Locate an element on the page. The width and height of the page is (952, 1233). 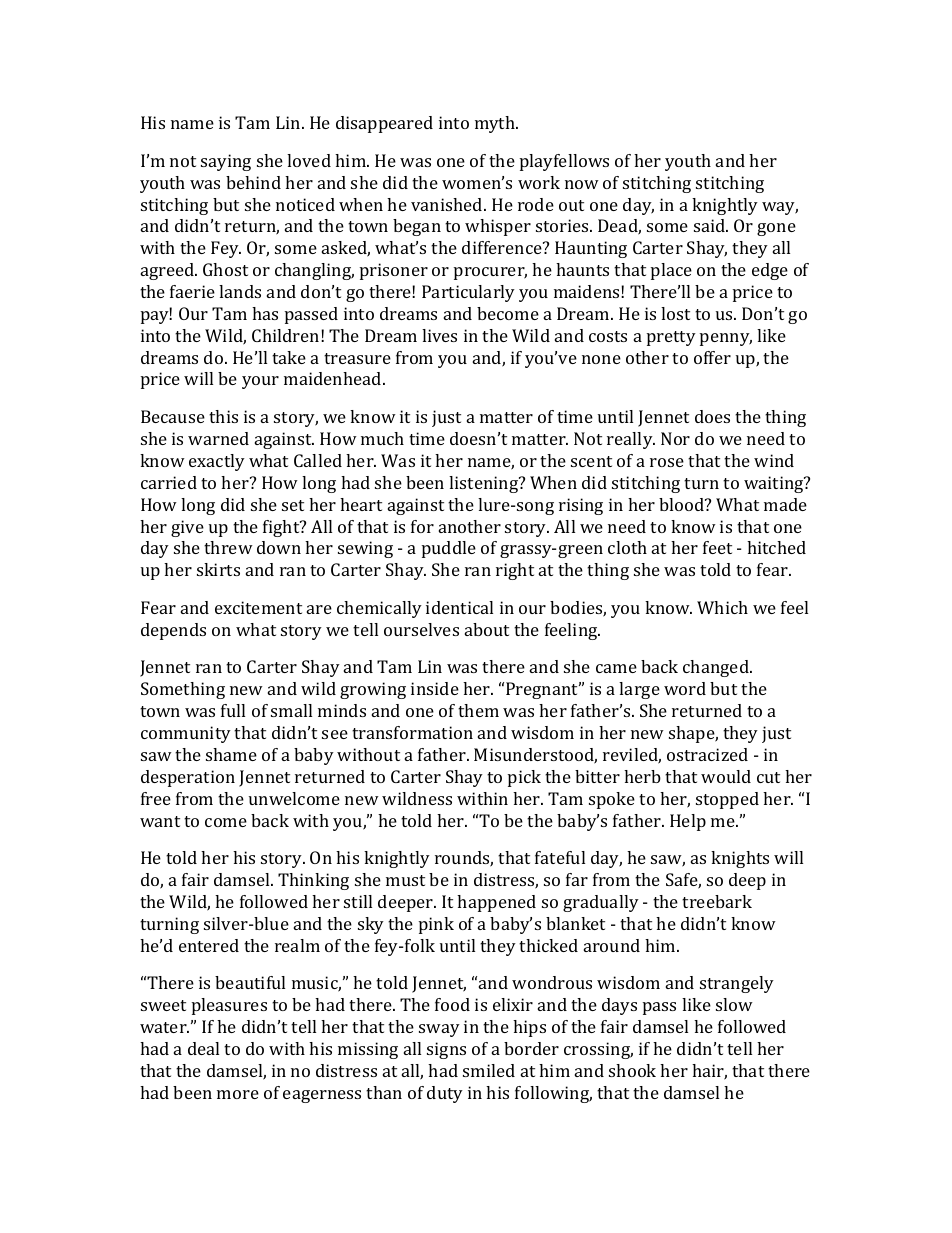
saying is located at coordinates (226, 162).
